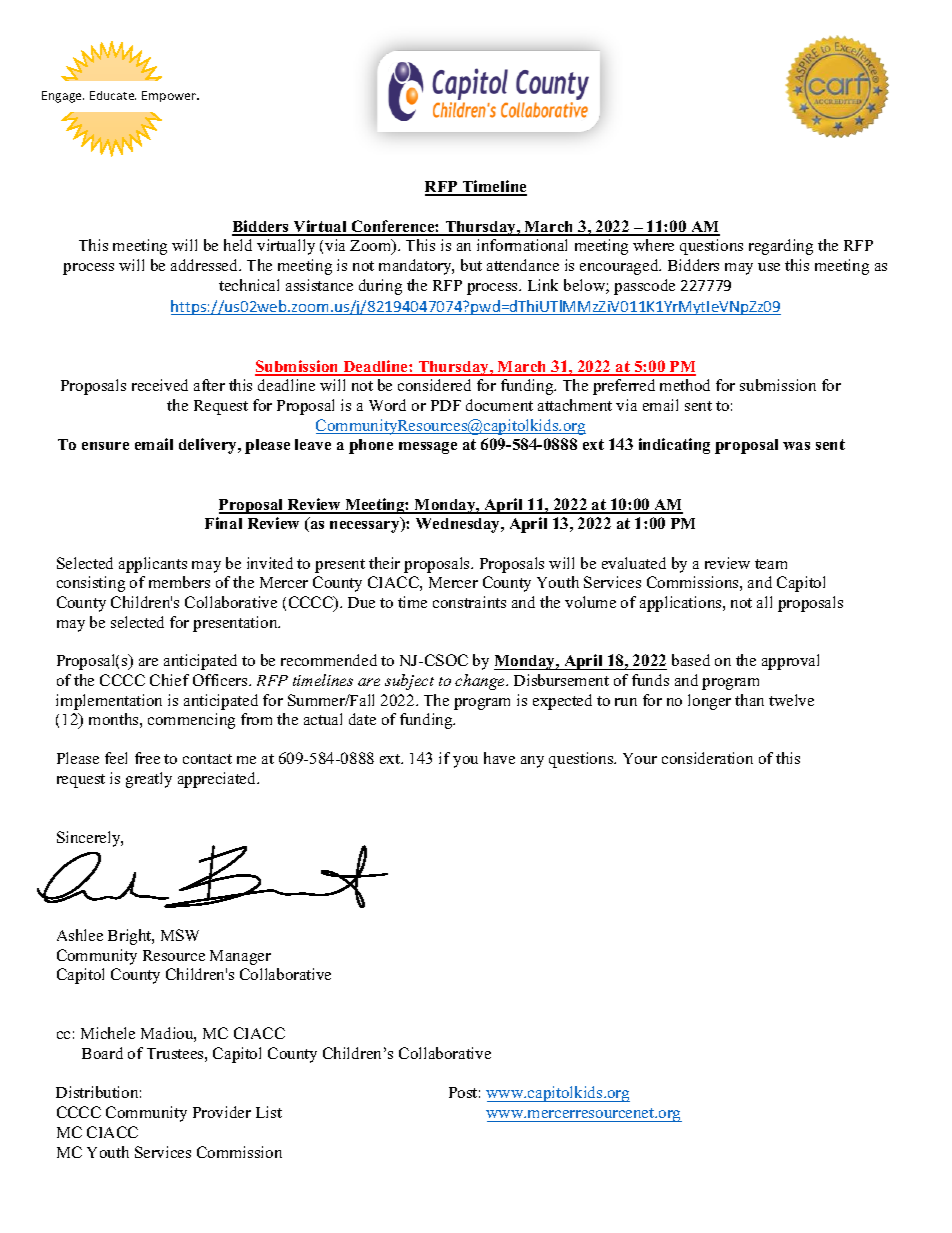 The image size is (952, 1233). What do you see at coordinates (653, 245) in the image?
I see `where` at bounding box center [653, 245].
